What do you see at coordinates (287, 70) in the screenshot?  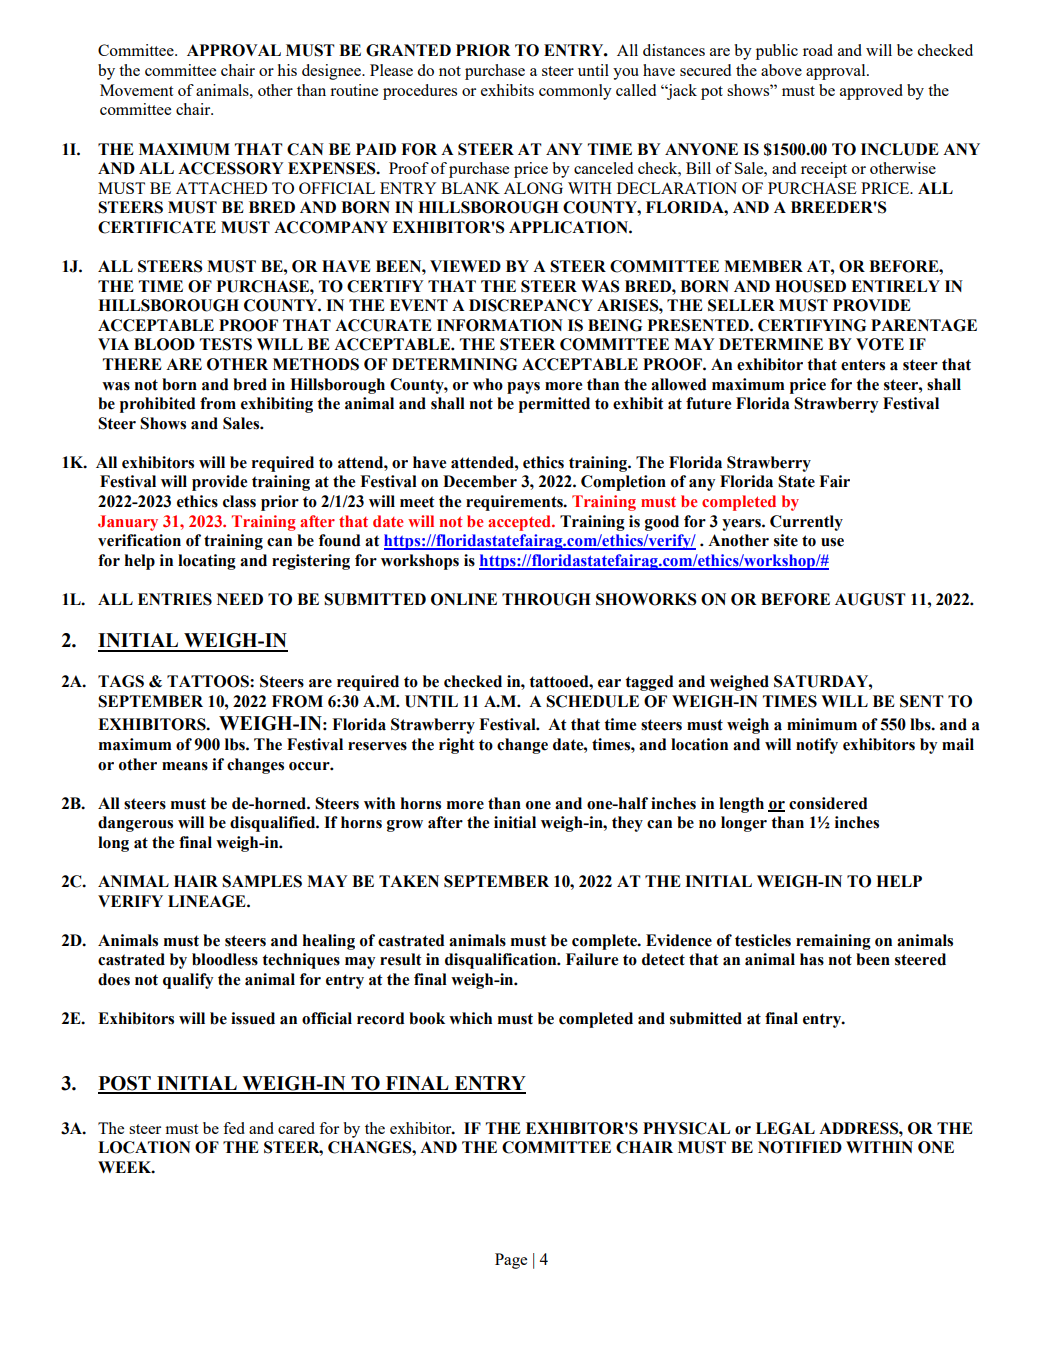 I see `his` at bounding box center [287, 70].
